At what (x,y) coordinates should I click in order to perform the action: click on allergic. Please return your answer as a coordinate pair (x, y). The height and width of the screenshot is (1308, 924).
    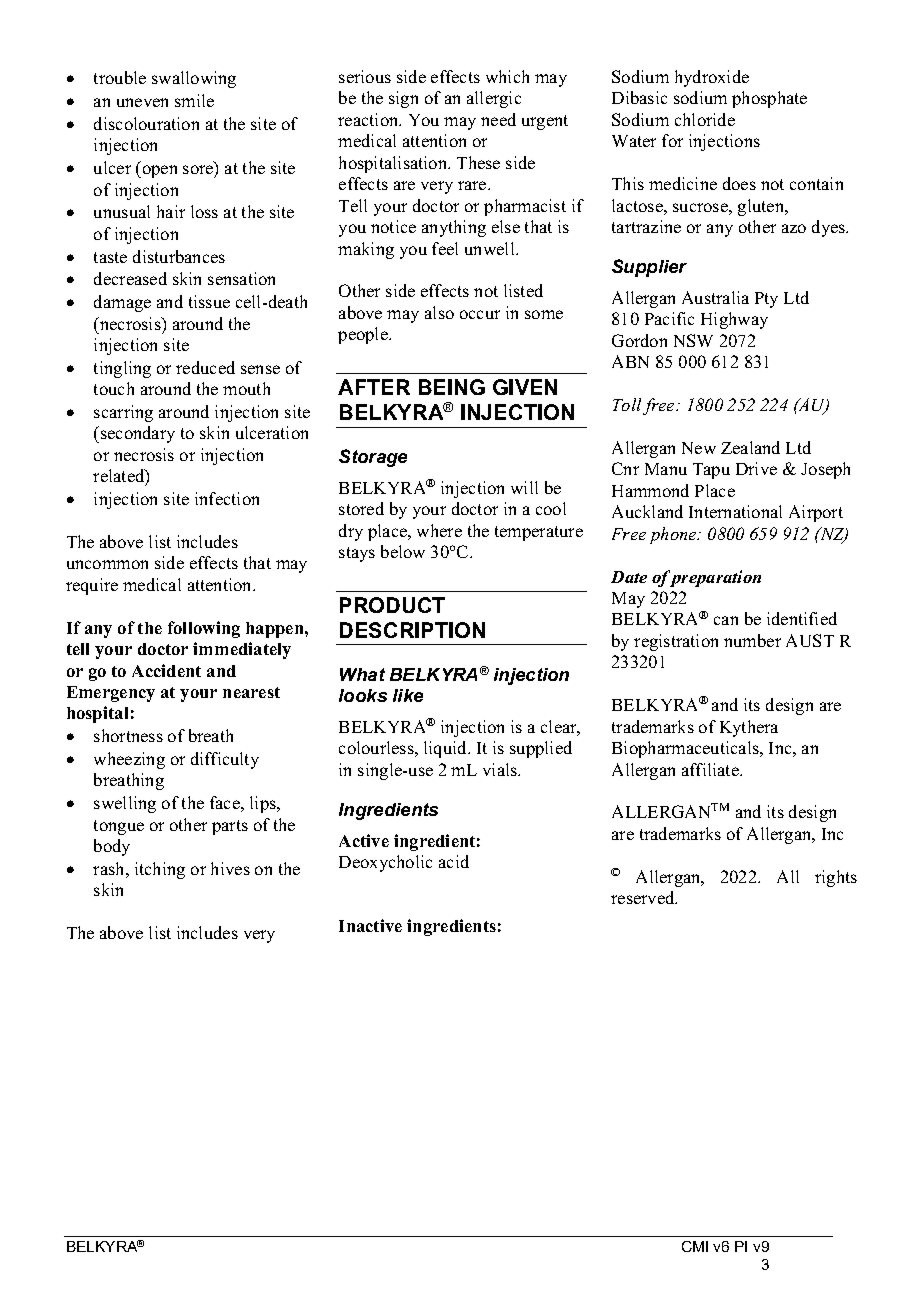
    Looking at the image, I should click on (494, 99).
